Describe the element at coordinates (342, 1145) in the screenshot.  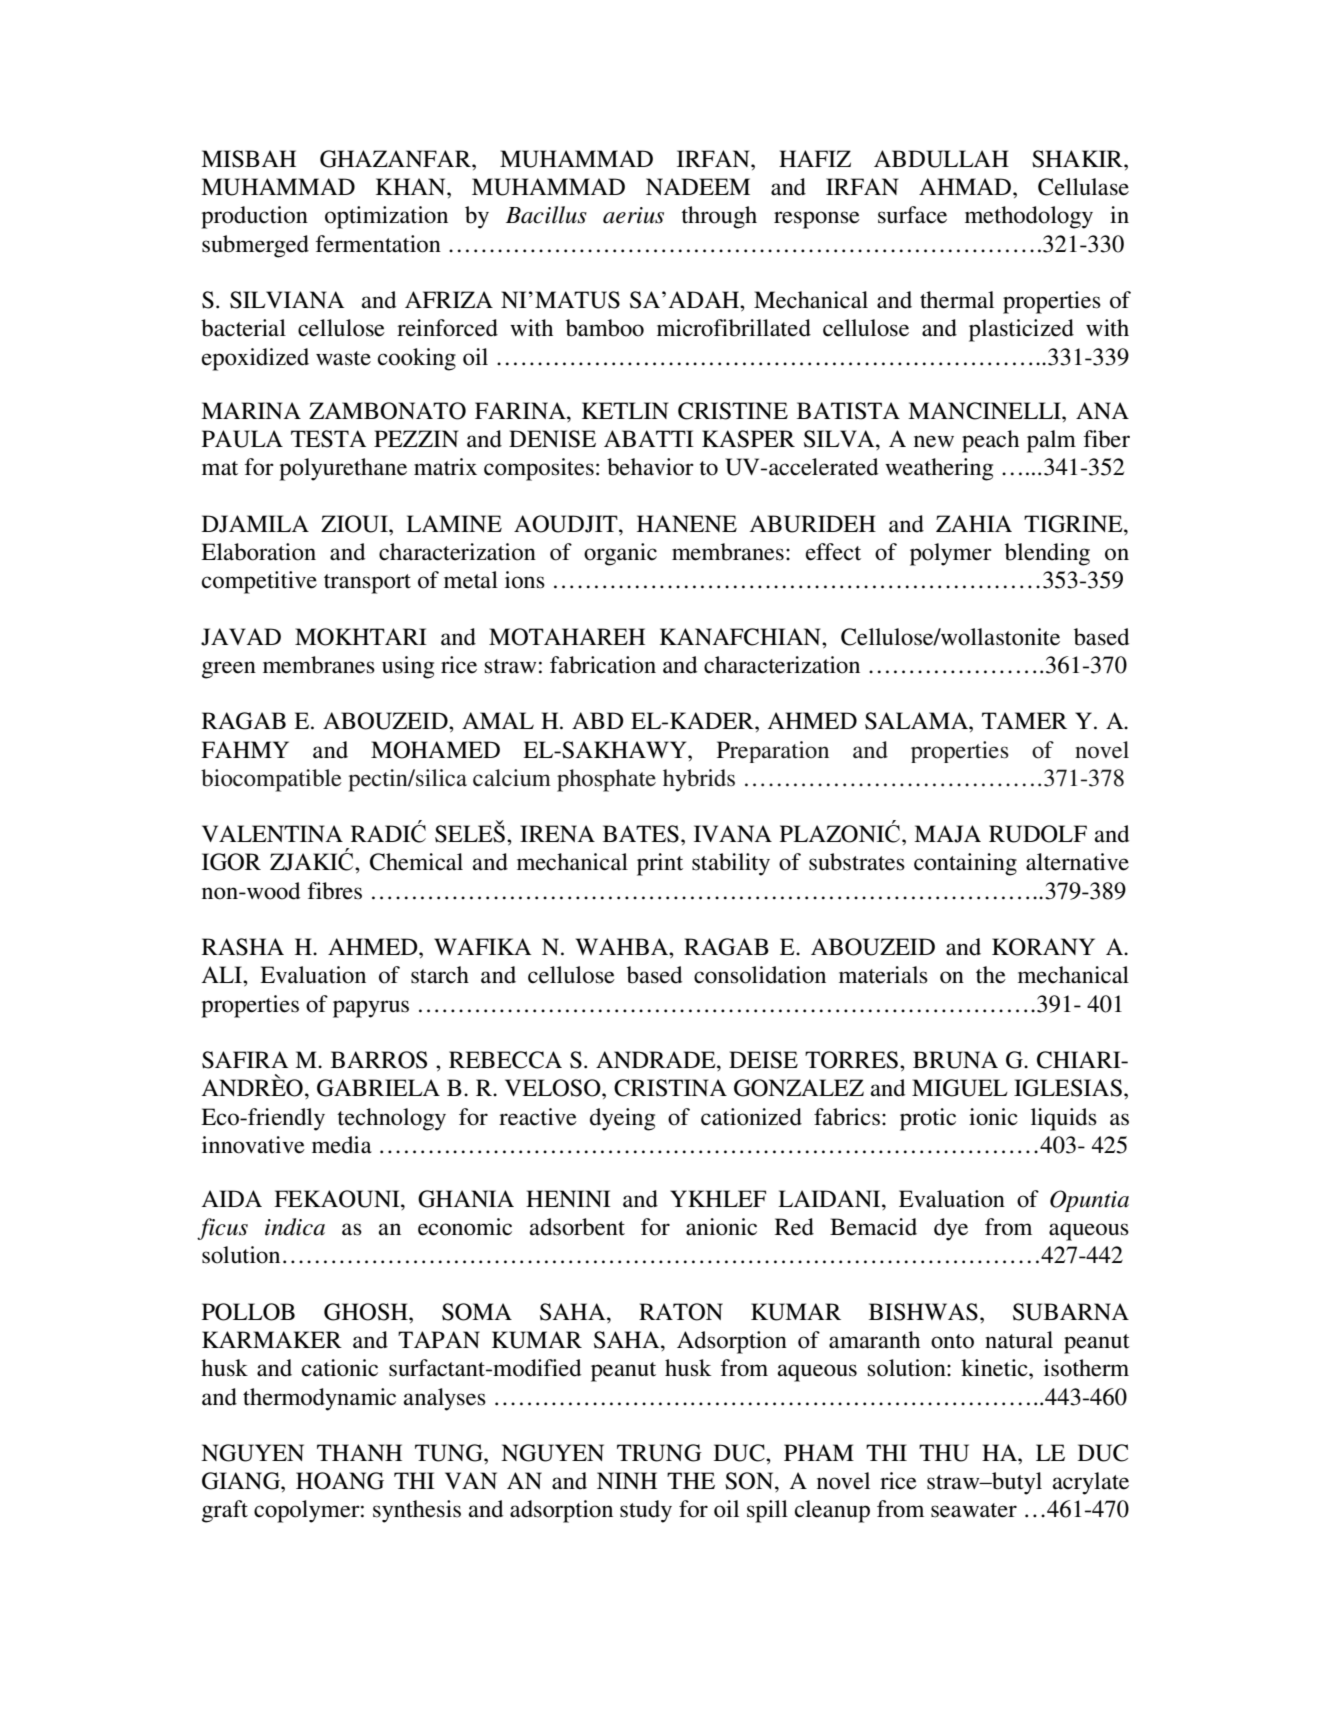
I see `media` at that location.
